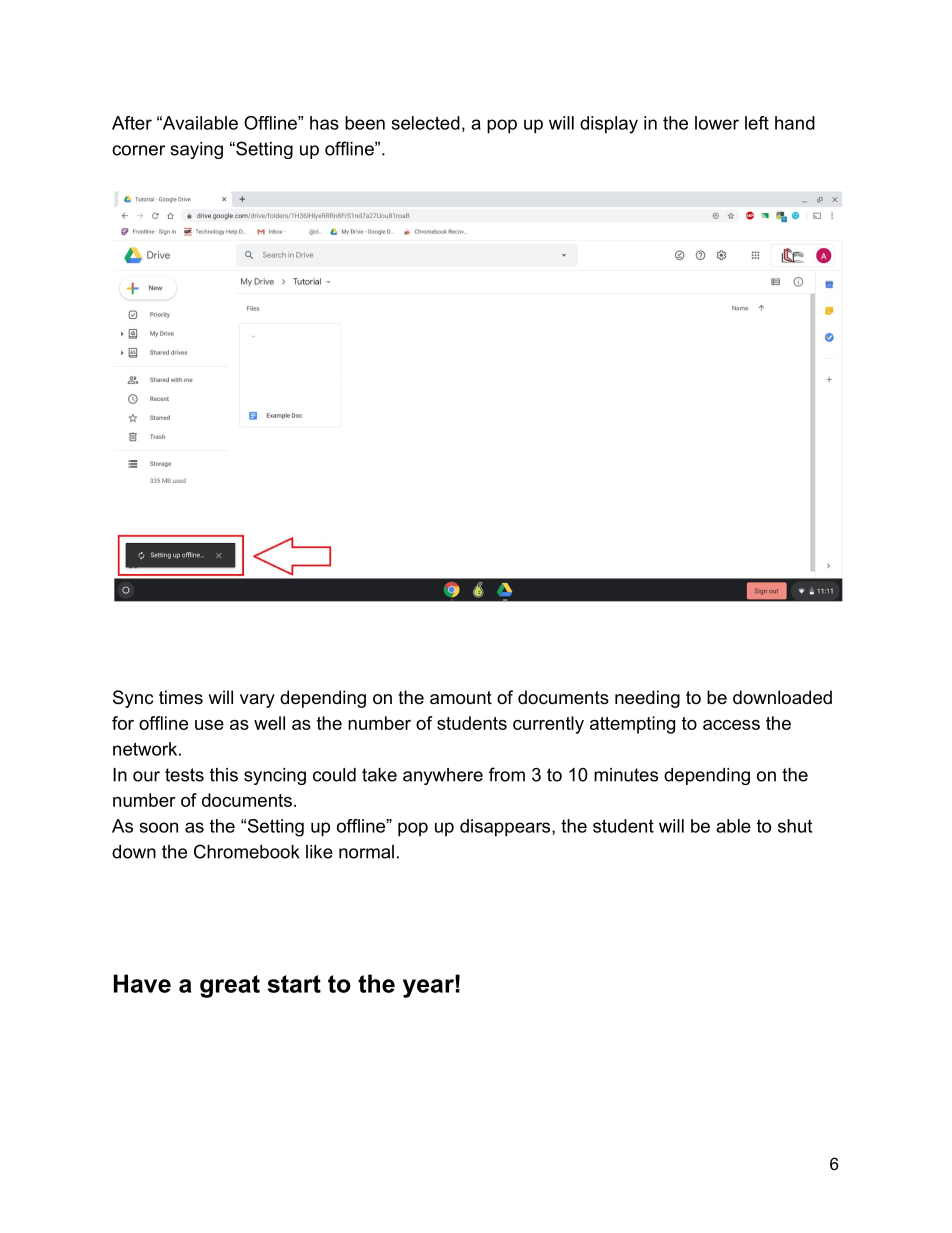 The height and width of the screenshot is (1233, 952). I want to click on amount, so click(461, 698).
